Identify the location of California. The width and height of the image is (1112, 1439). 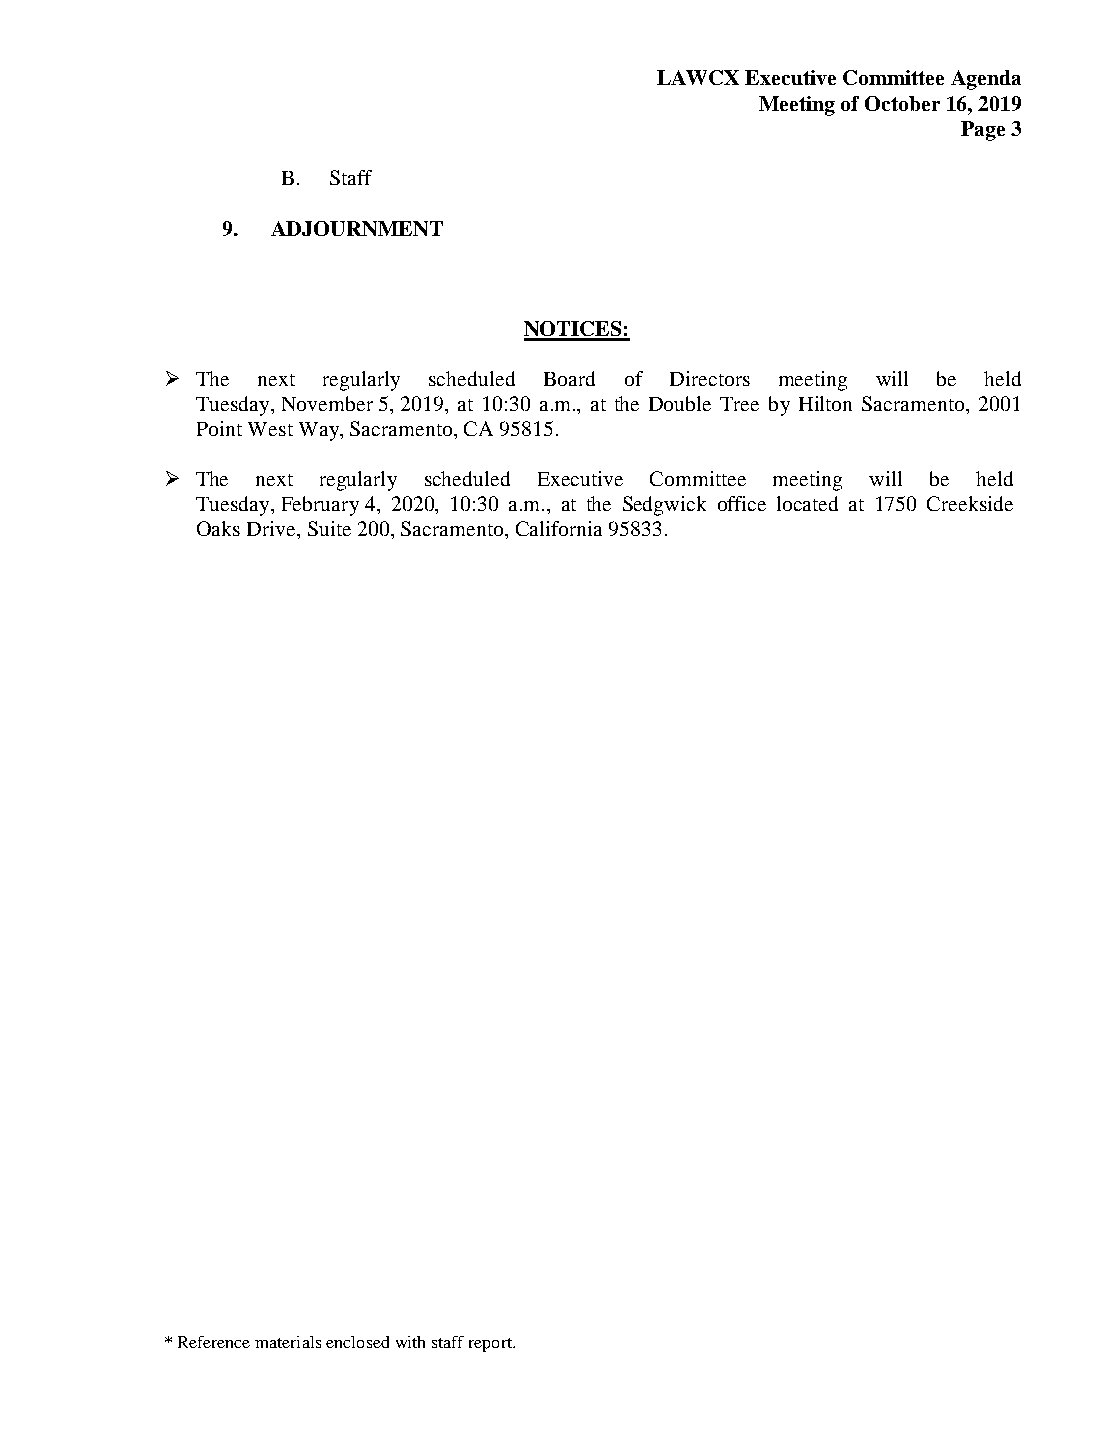
(559, 528).
